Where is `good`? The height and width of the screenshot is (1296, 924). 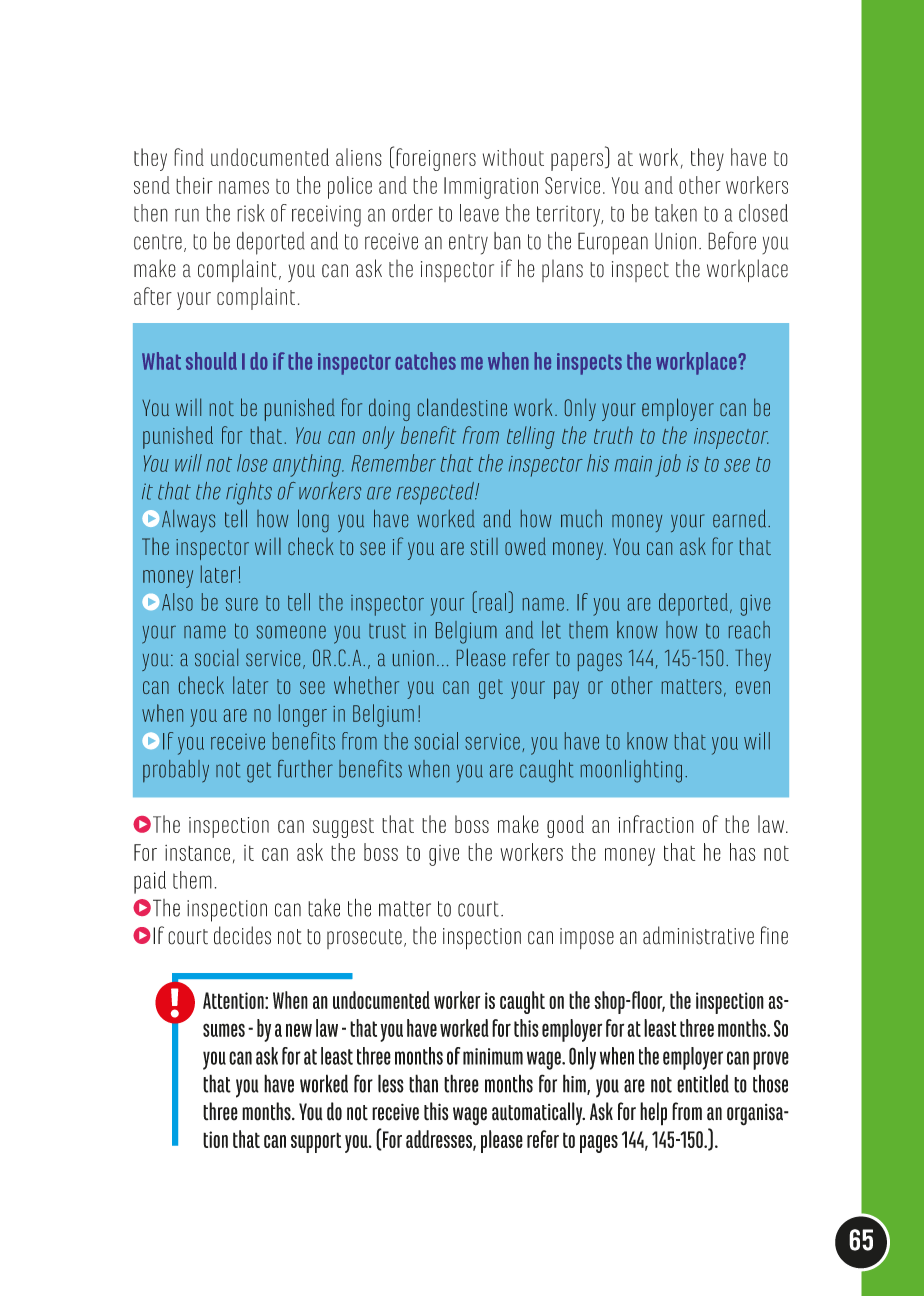
good is located at coordinates (565, 826).
